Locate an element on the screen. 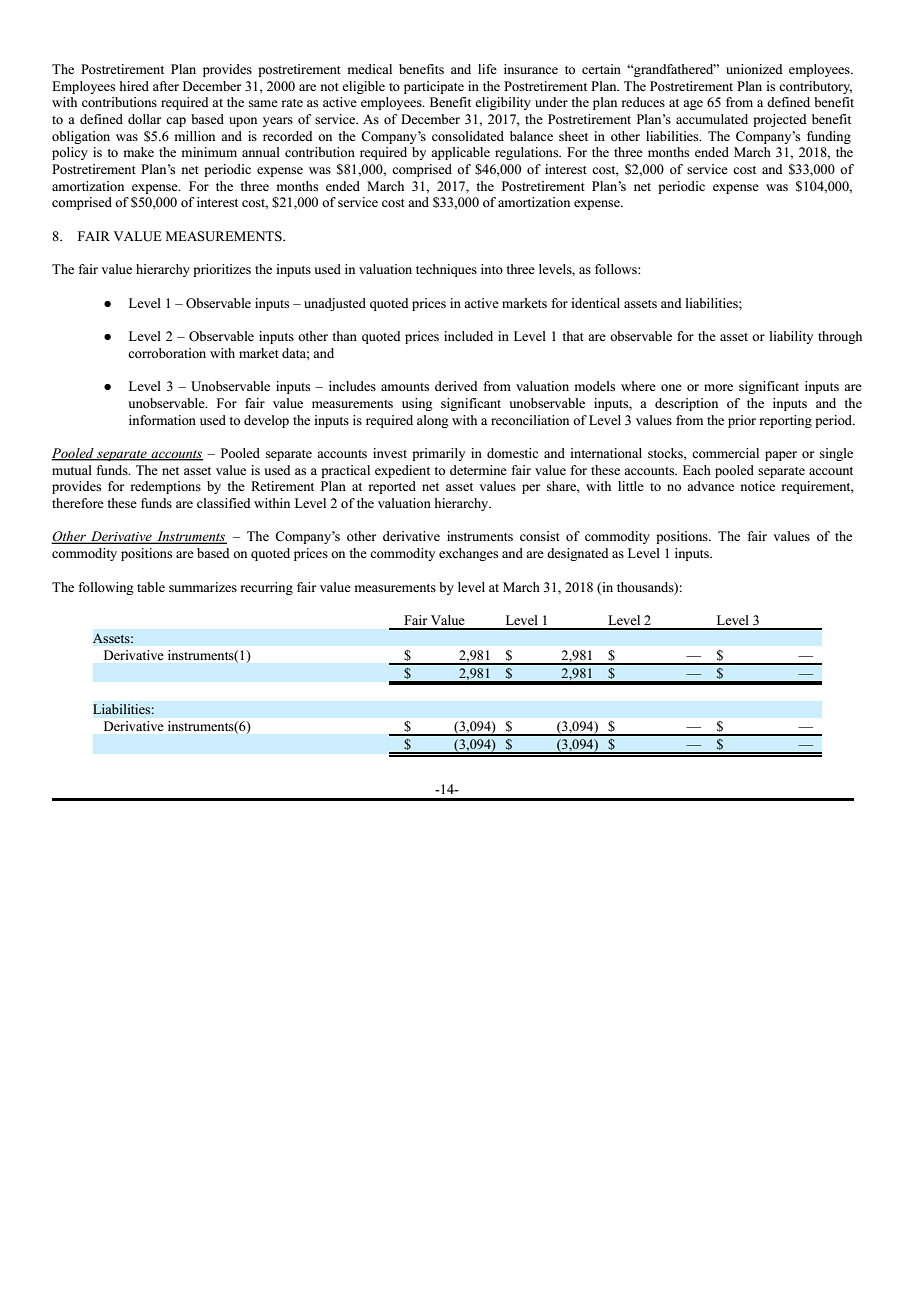 Image resolution: width=924 pixels, height=1308 pixels. make is located at coordinates (138, 152).
